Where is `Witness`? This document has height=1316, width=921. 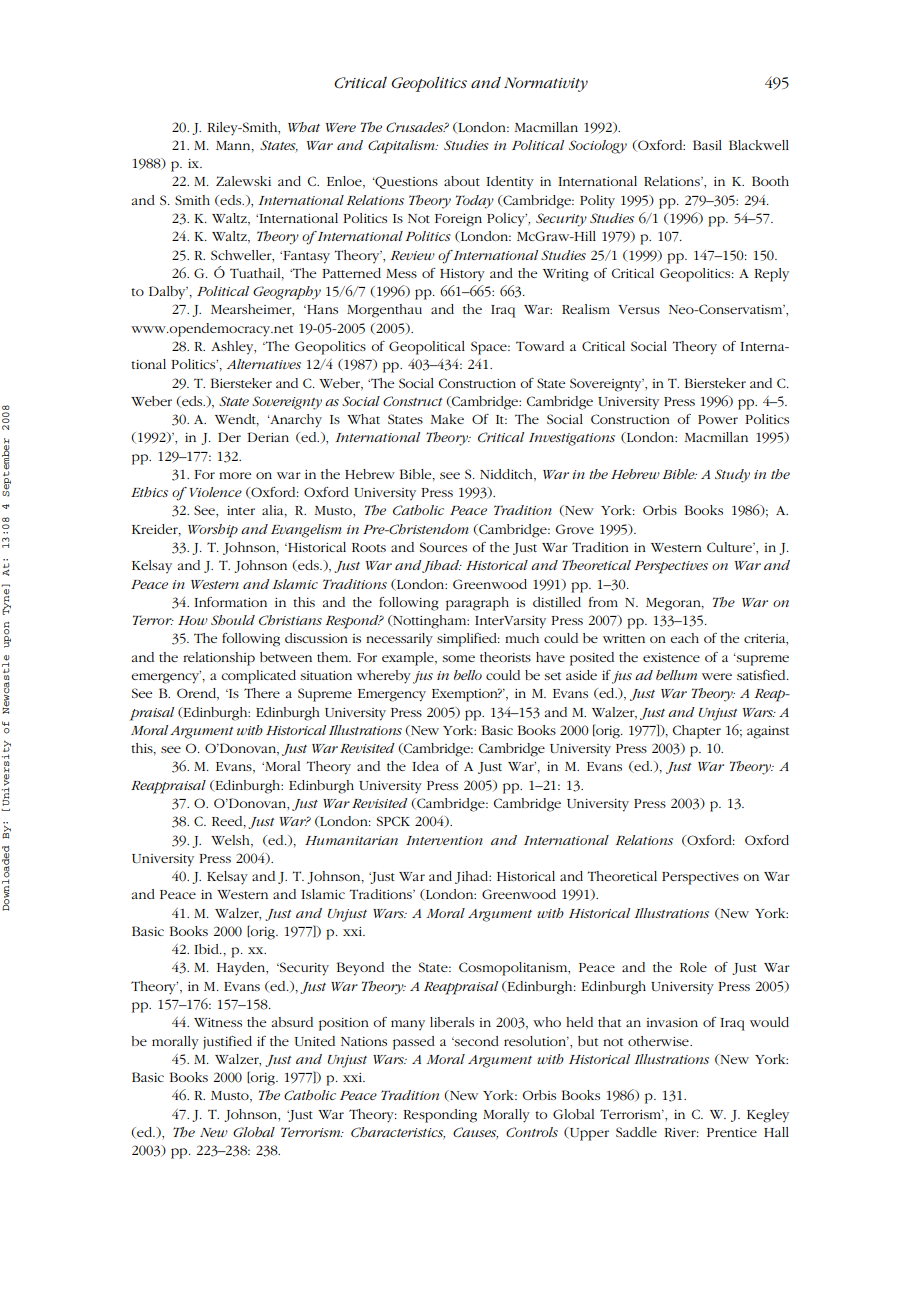 Witness is located at coordinates (218, 1022).
